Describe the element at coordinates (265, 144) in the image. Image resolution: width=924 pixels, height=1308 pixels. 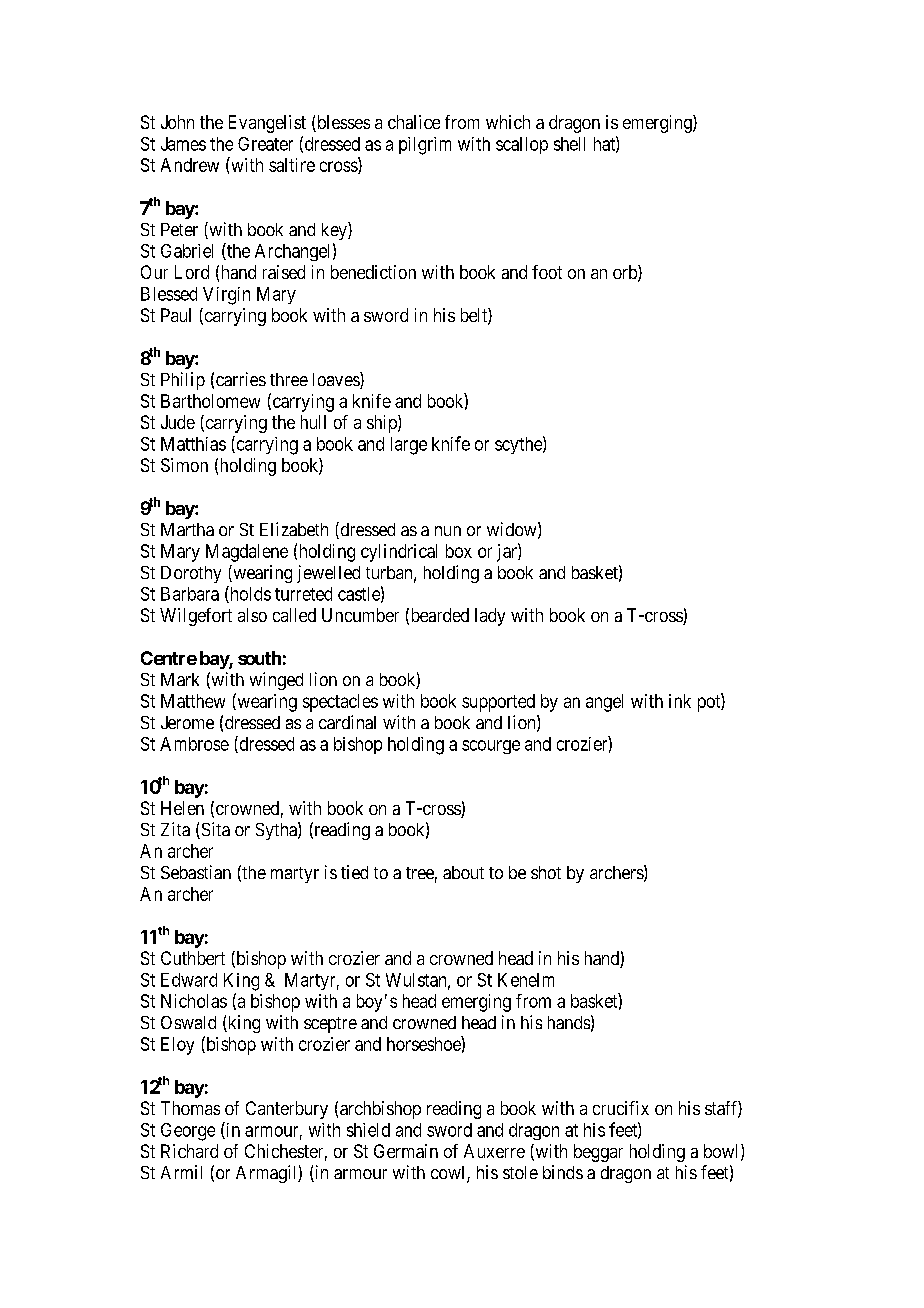
I see `Greater` at that location.
